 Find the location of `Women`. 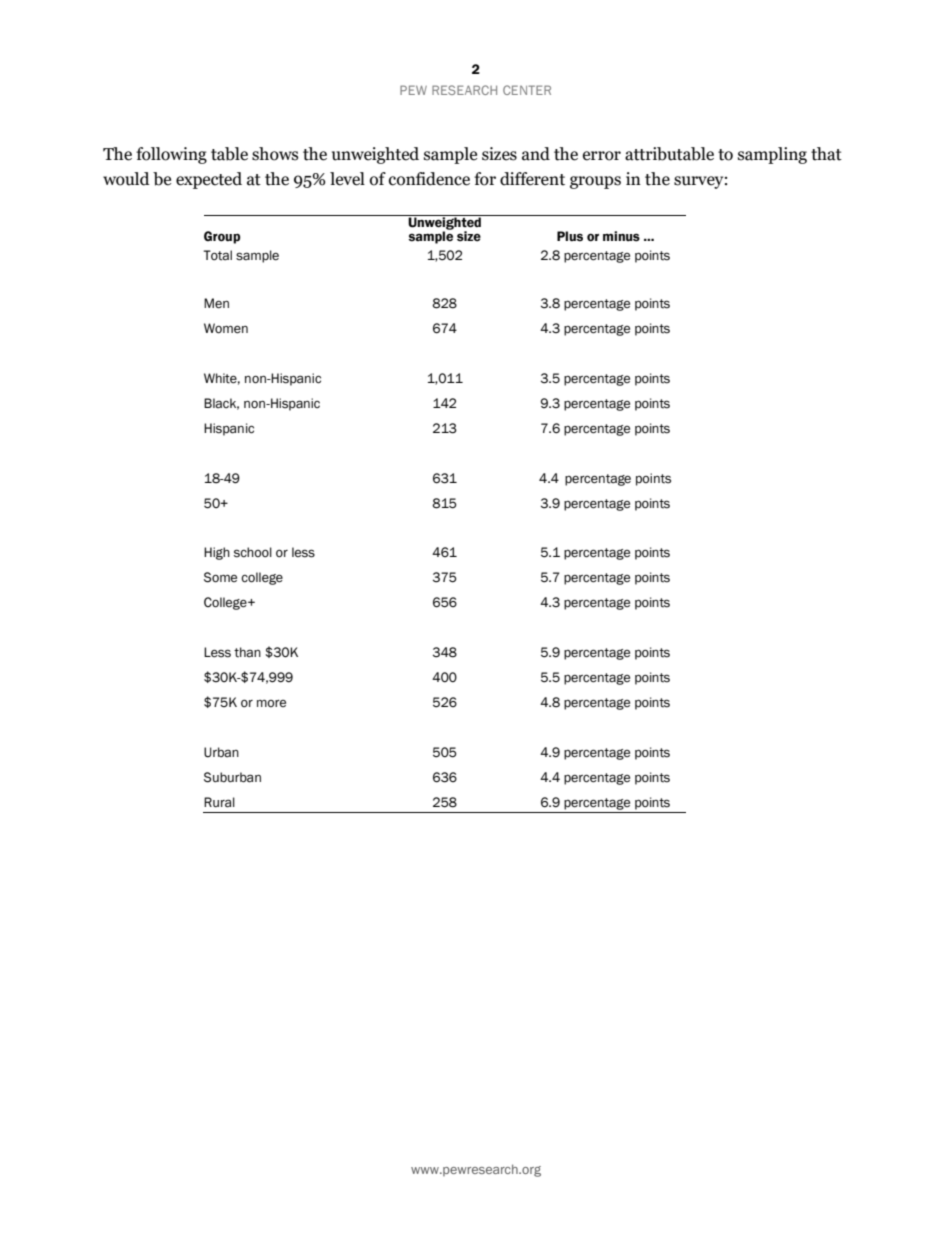

Women is located at coordinates (226, 328).
